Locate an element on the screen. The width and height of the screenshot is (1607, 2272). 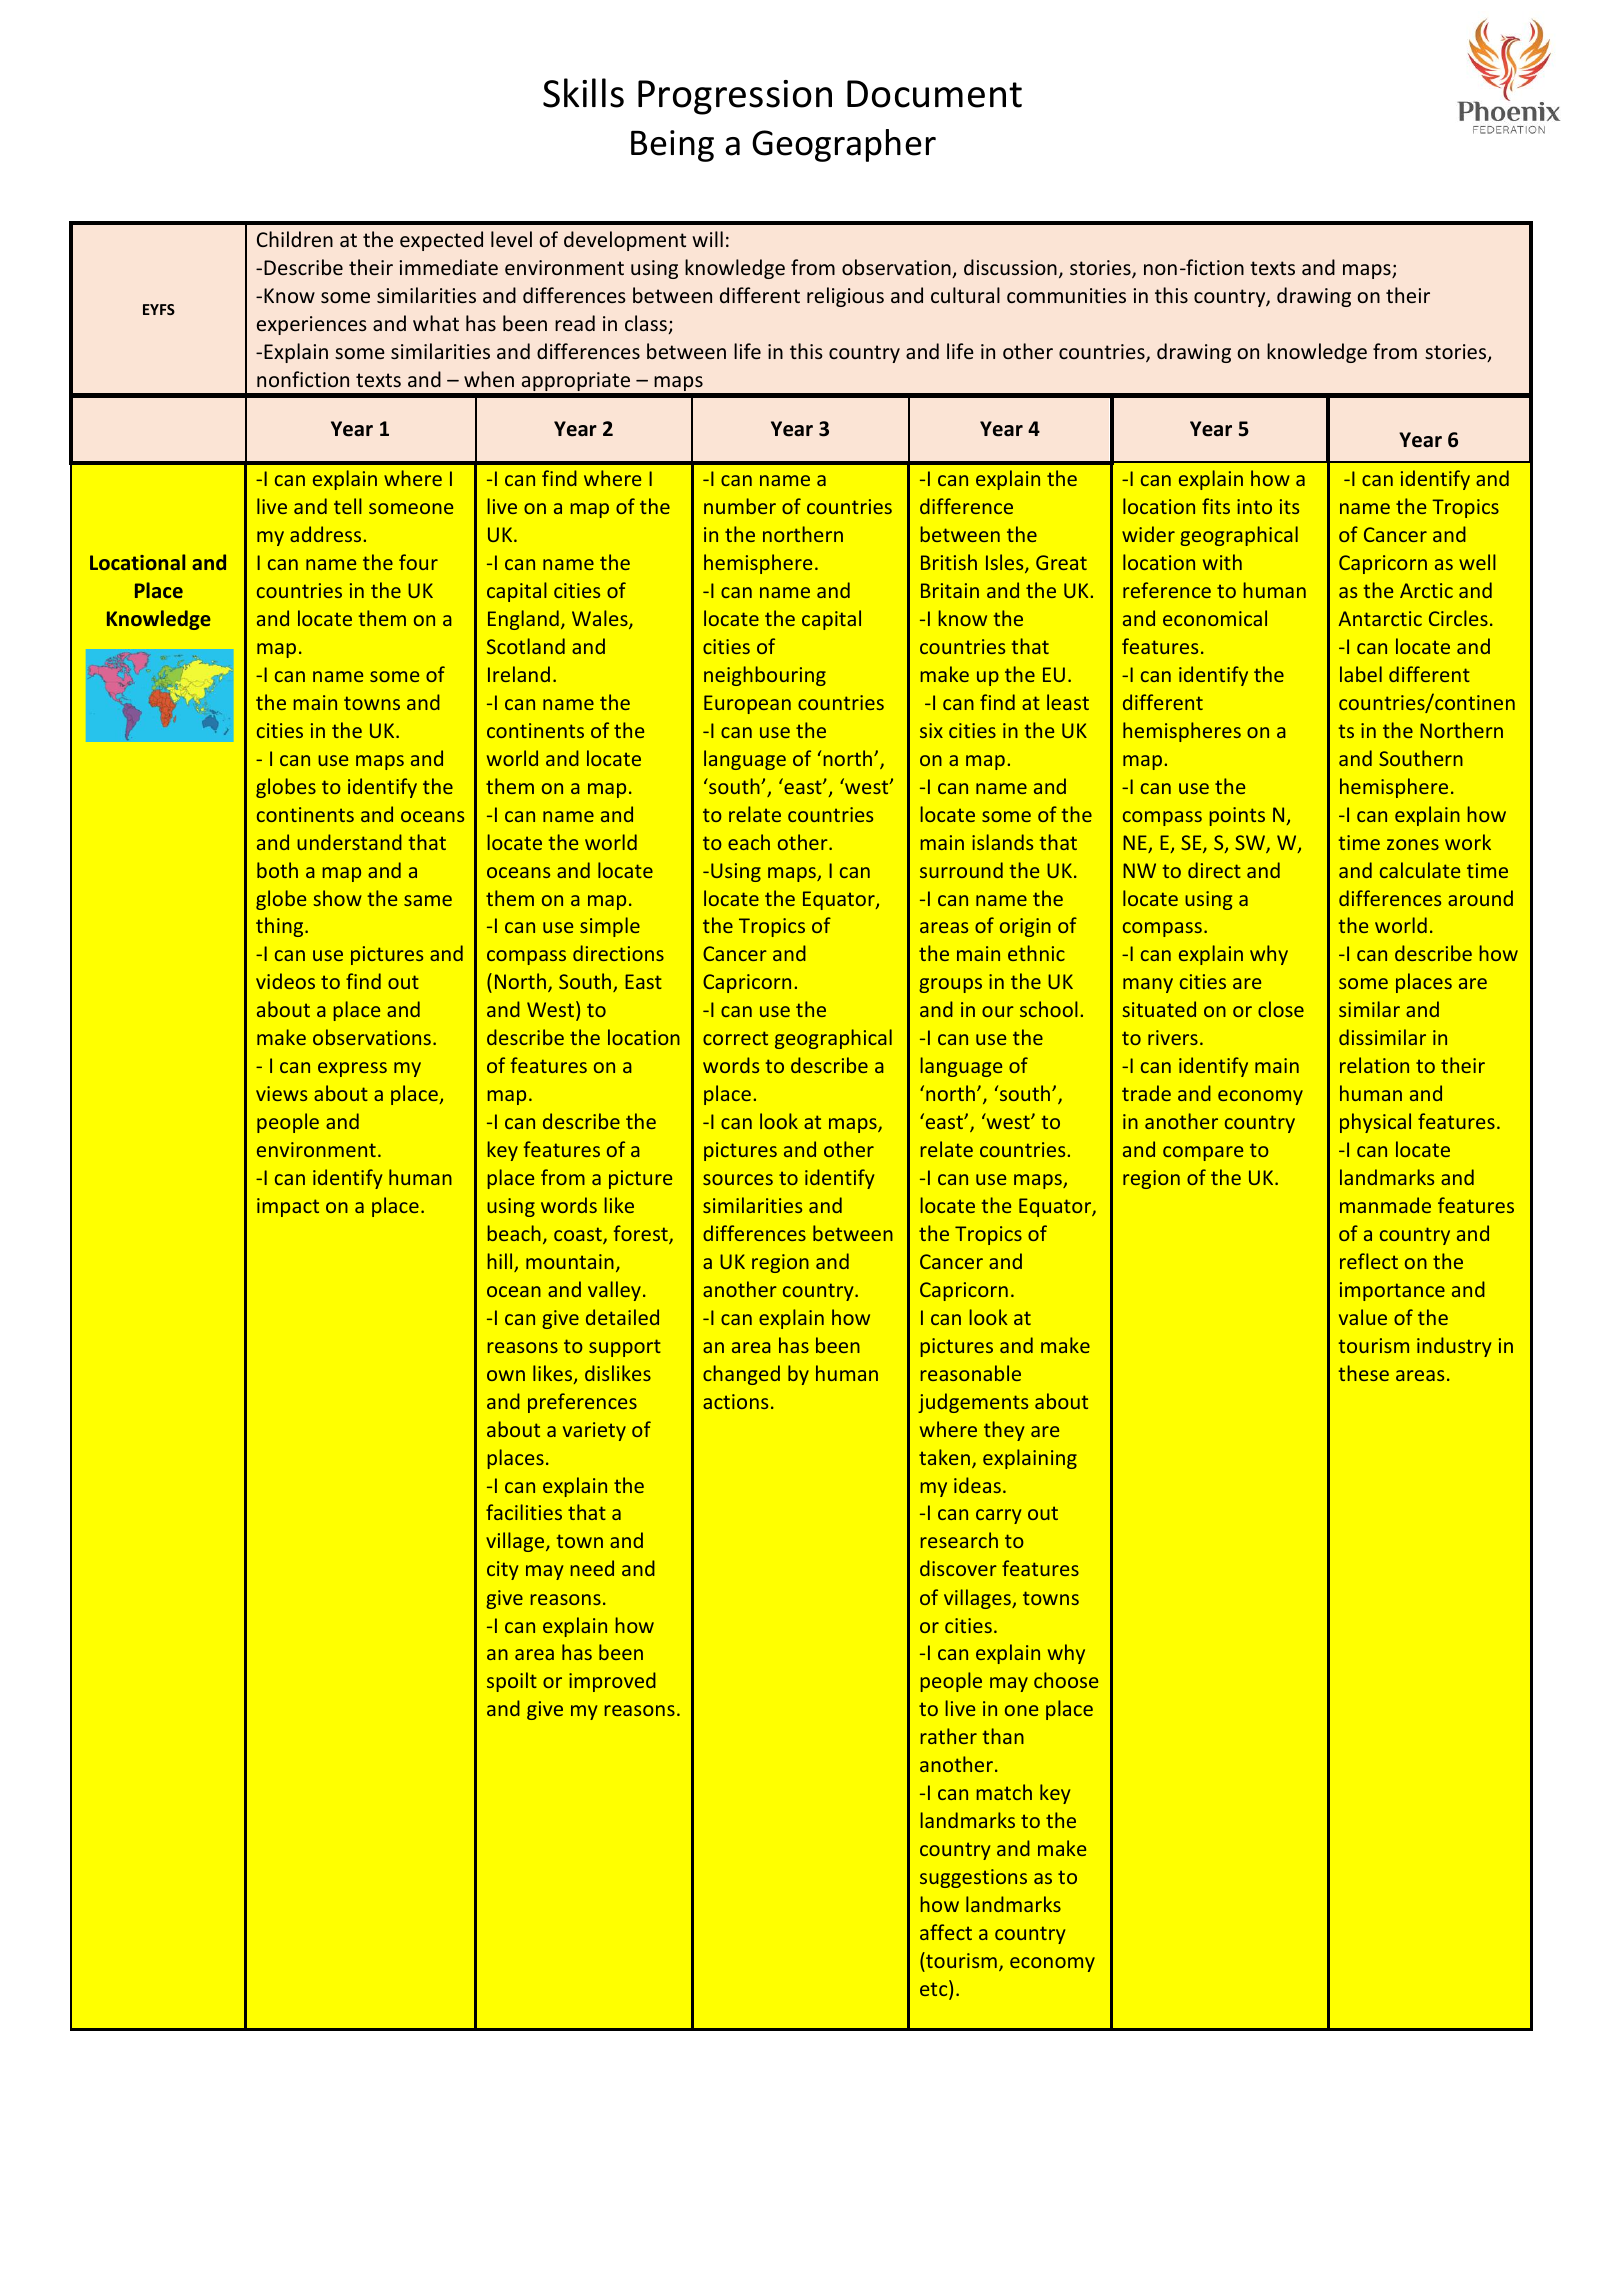
expected is located at coordinates (441, 241).
